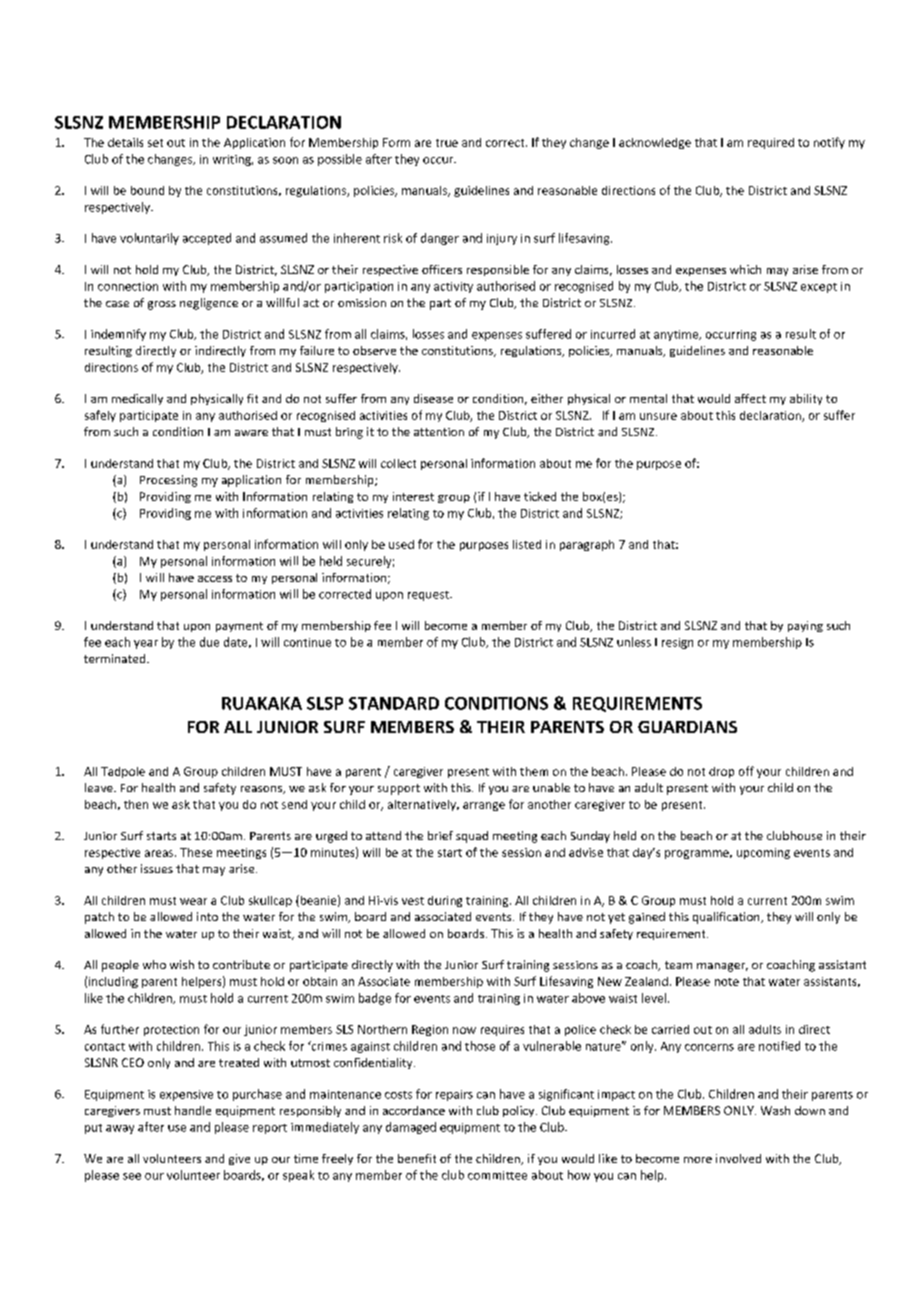 The width and height of the document is (924, 1308). Describe the element at coordinates (193, 1110) in the document. I see `handle` at that location.
